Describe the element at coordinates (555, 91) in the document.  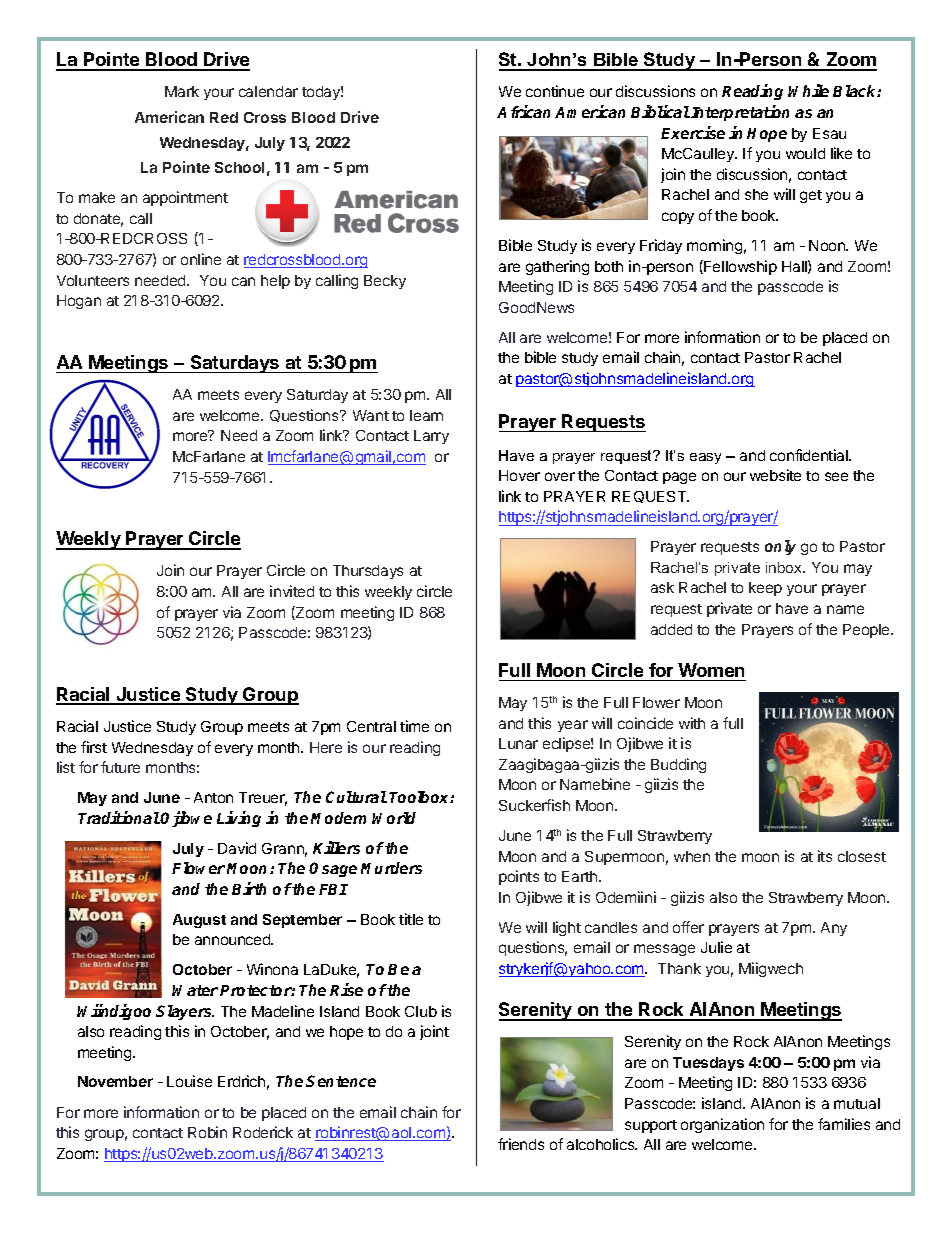
I see `continue` at that location.
